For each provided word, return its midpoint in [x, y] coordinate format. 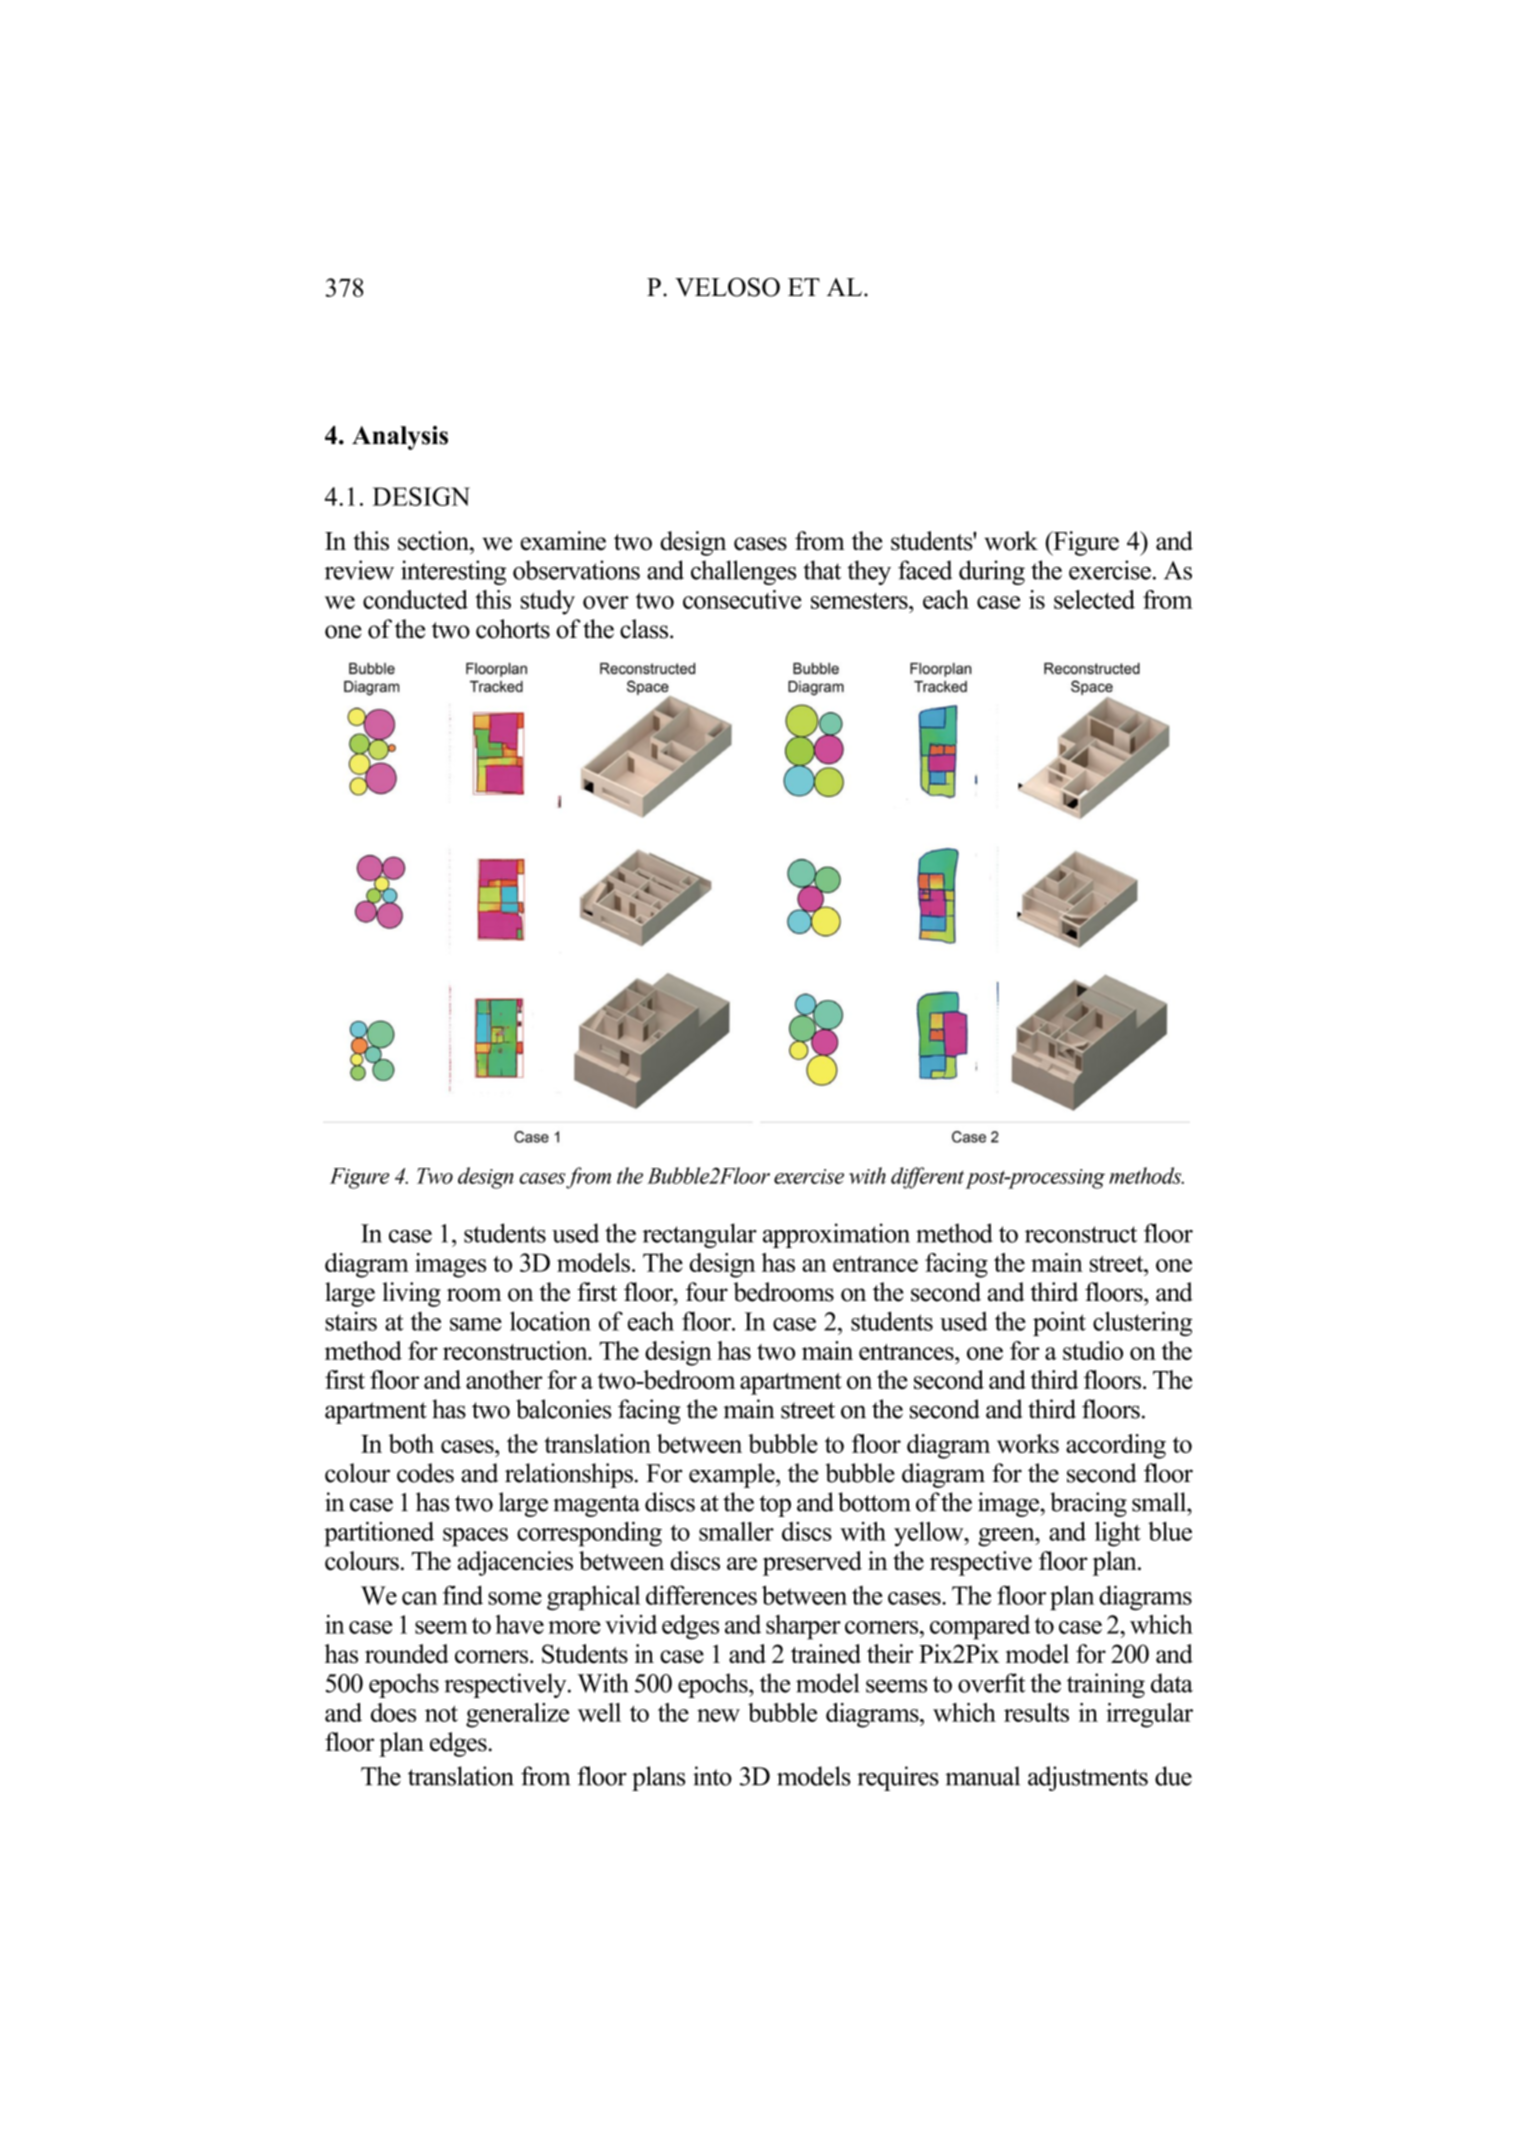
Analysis [400, 438]
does [393, 1712]
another [504, 1379]
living [411, 1294]
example [733, 1475]
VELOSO [727, 287]
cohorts [513, 629]
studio [1093, 1350]
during [992, 572]
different [927, 1178]
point [1059, 1323]
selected [1094, 599]
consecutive [742, 599]
